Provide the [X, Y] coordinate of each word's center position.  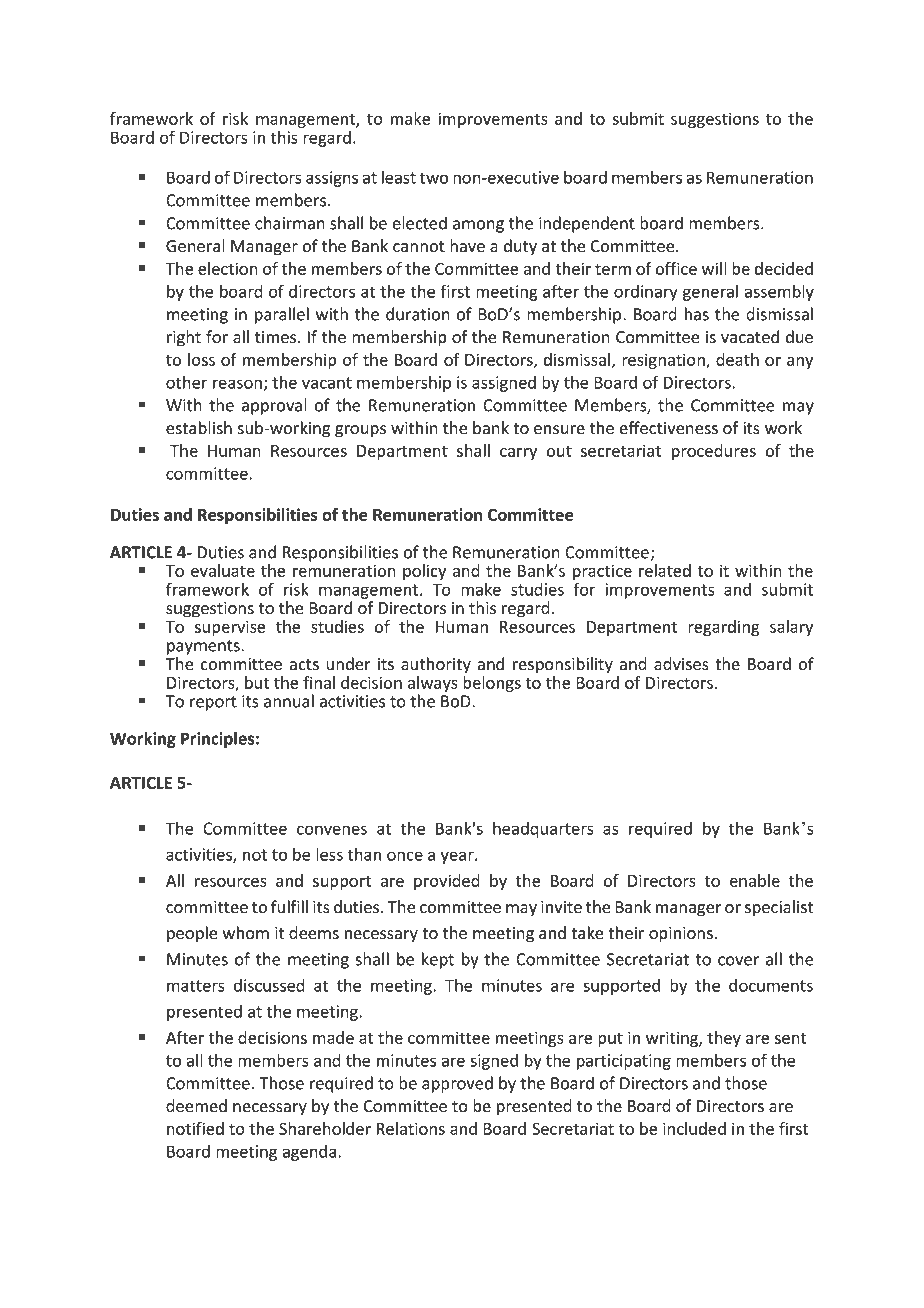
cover [738, 961]
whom [246, 933]
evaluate [223, 570]
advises [681, 664]
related [665, 570]
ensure [559, 430]
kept [438, 960]
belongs [492, 684]
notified [195, 1128]
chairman [290, 223]
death [737, 359]
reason [237, 384]
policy [424, 572]
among [478, 226]
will [714, 268]
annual [289, 701]
